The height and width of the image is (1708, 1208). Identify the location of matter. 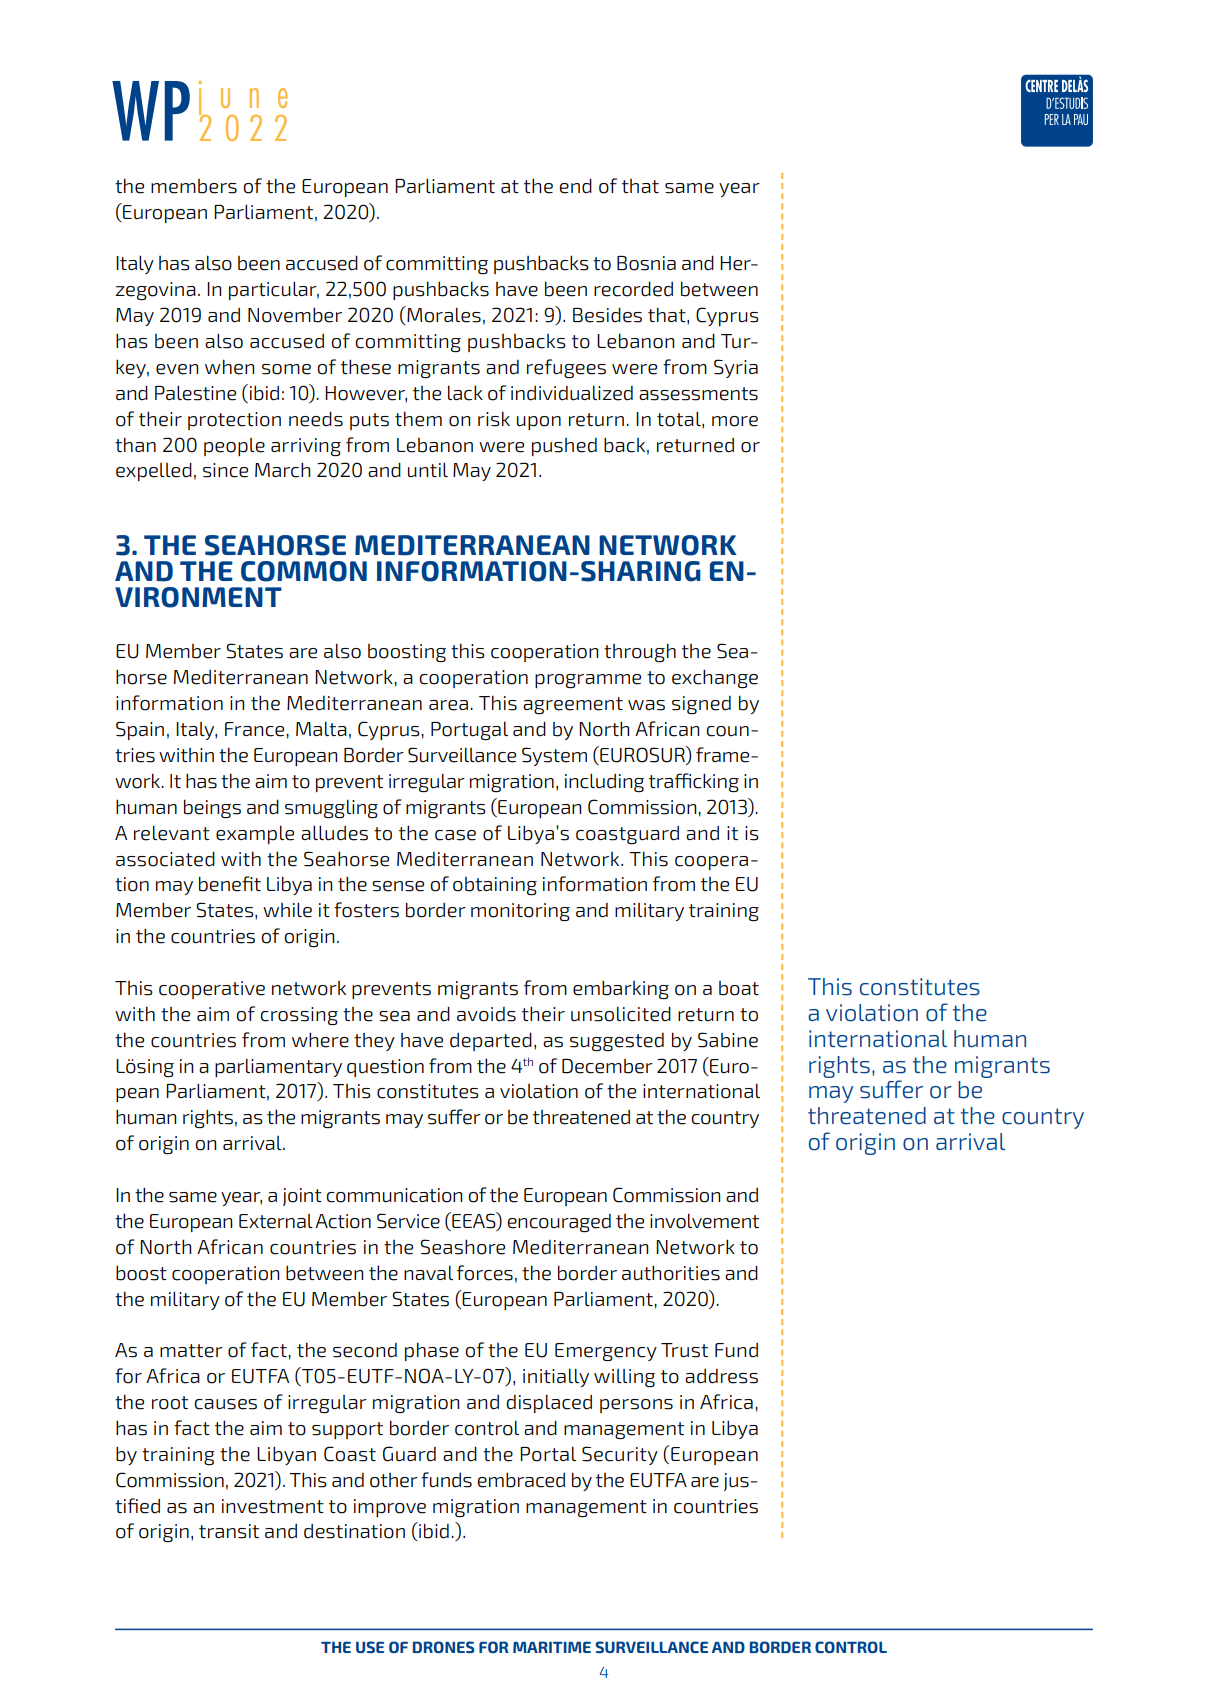
(191, 1351).
